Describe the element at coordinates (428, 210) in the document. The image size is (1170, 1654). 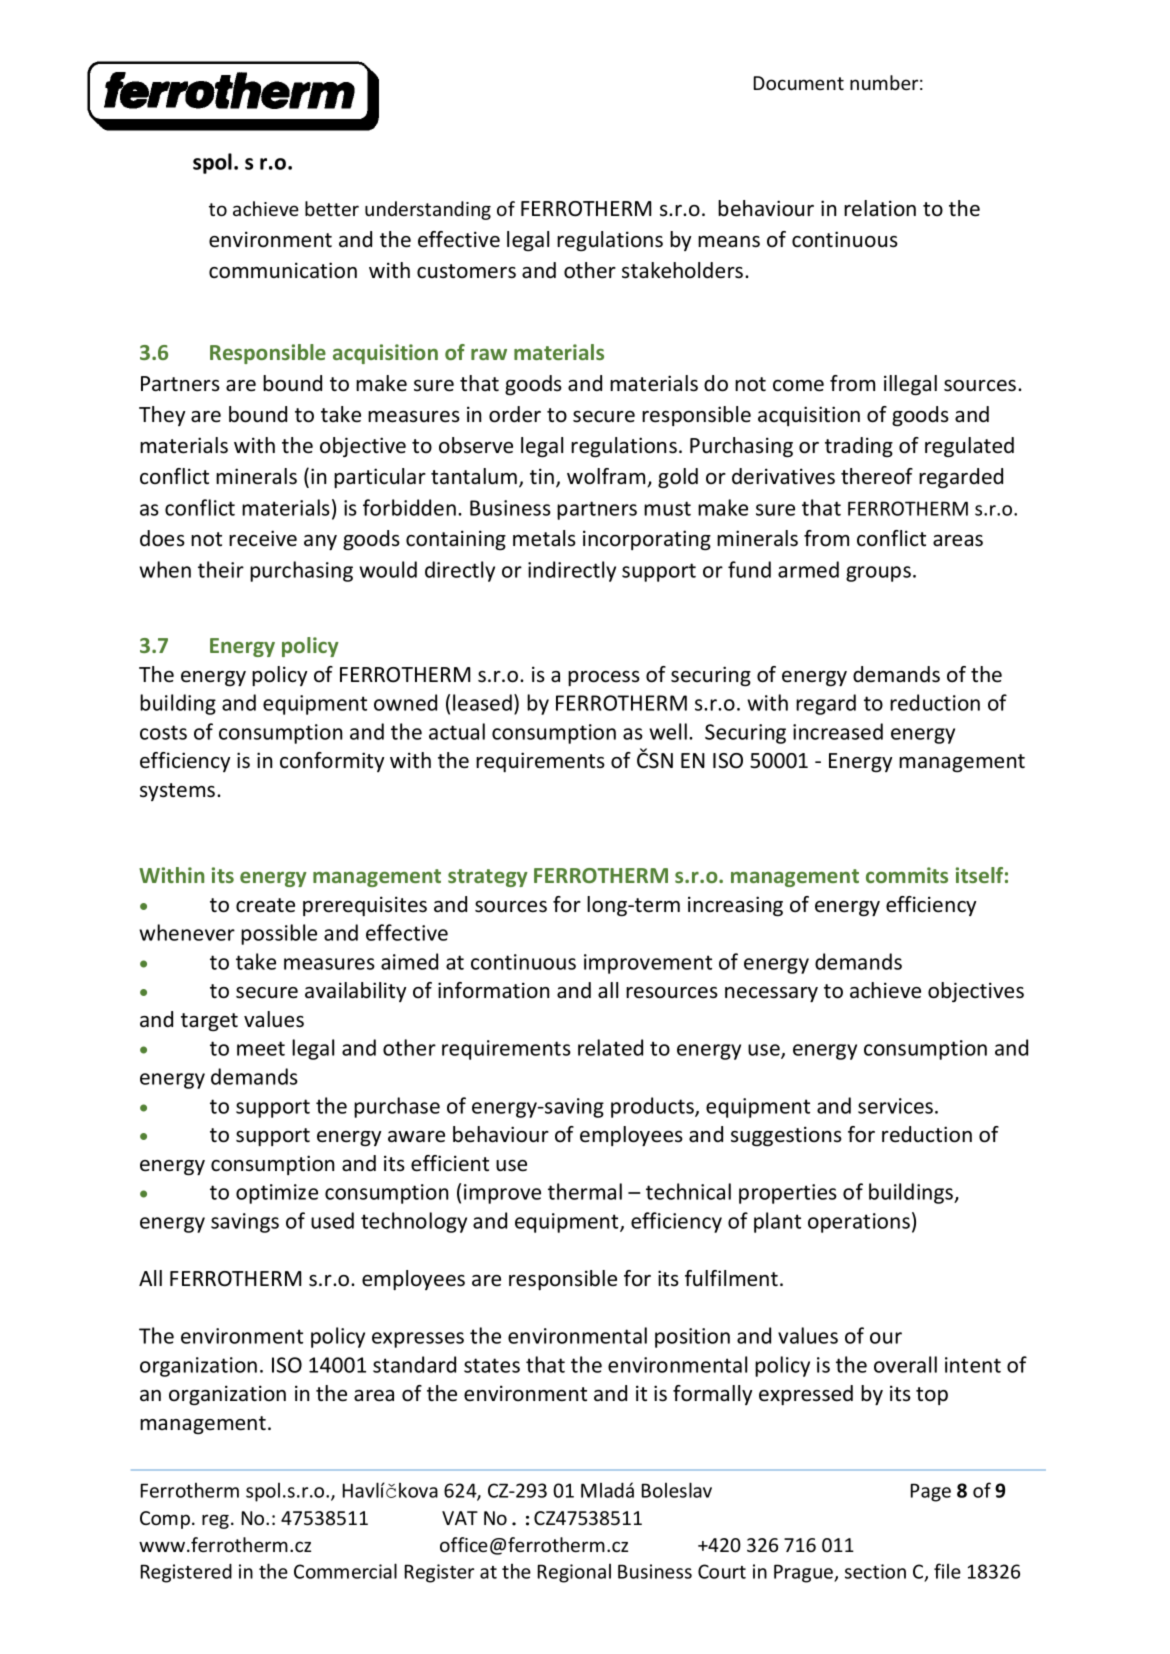
I see `understanding` at that location.
